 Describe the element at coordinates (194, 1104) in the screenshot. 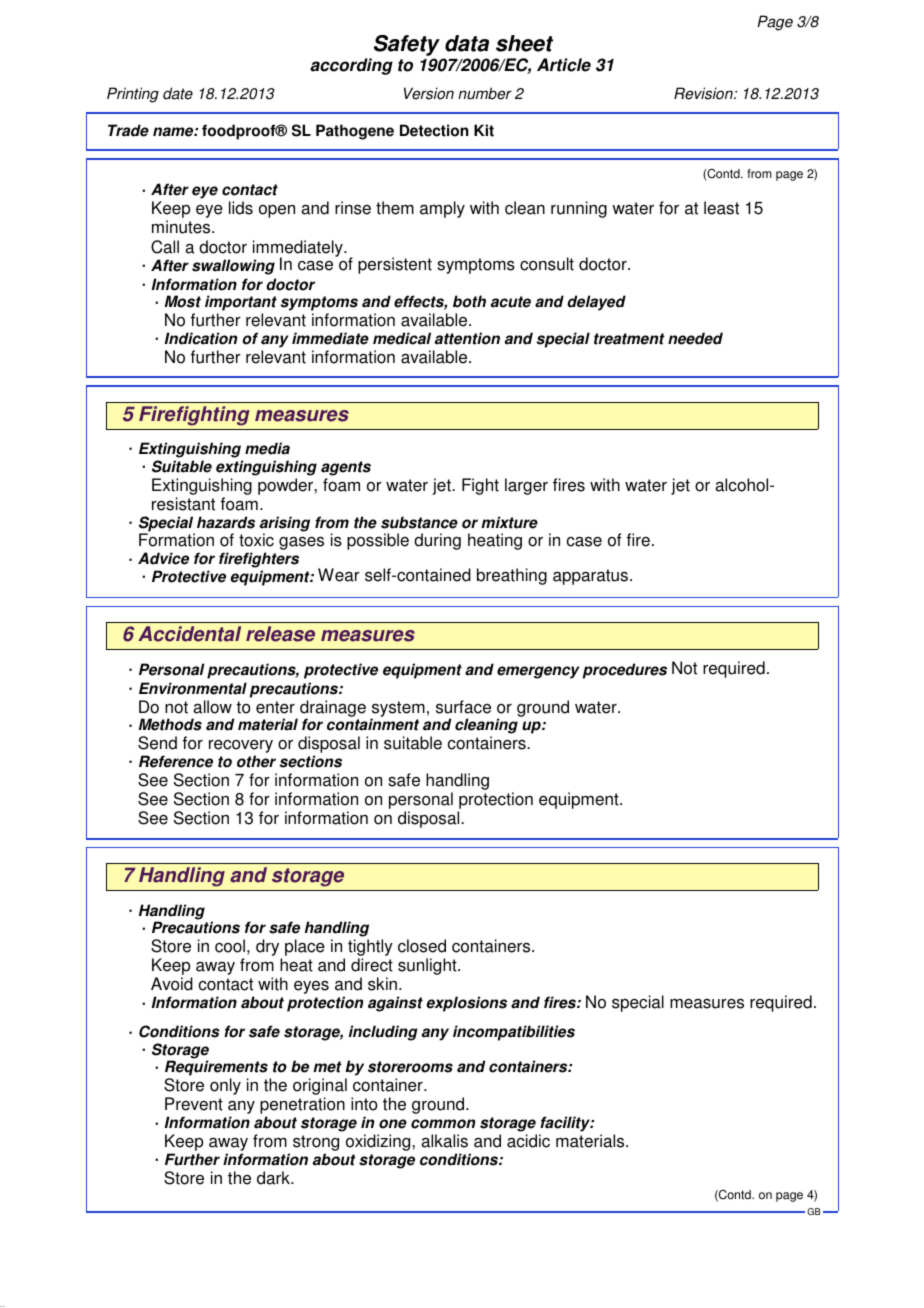

I see `Prevent` at that location.
